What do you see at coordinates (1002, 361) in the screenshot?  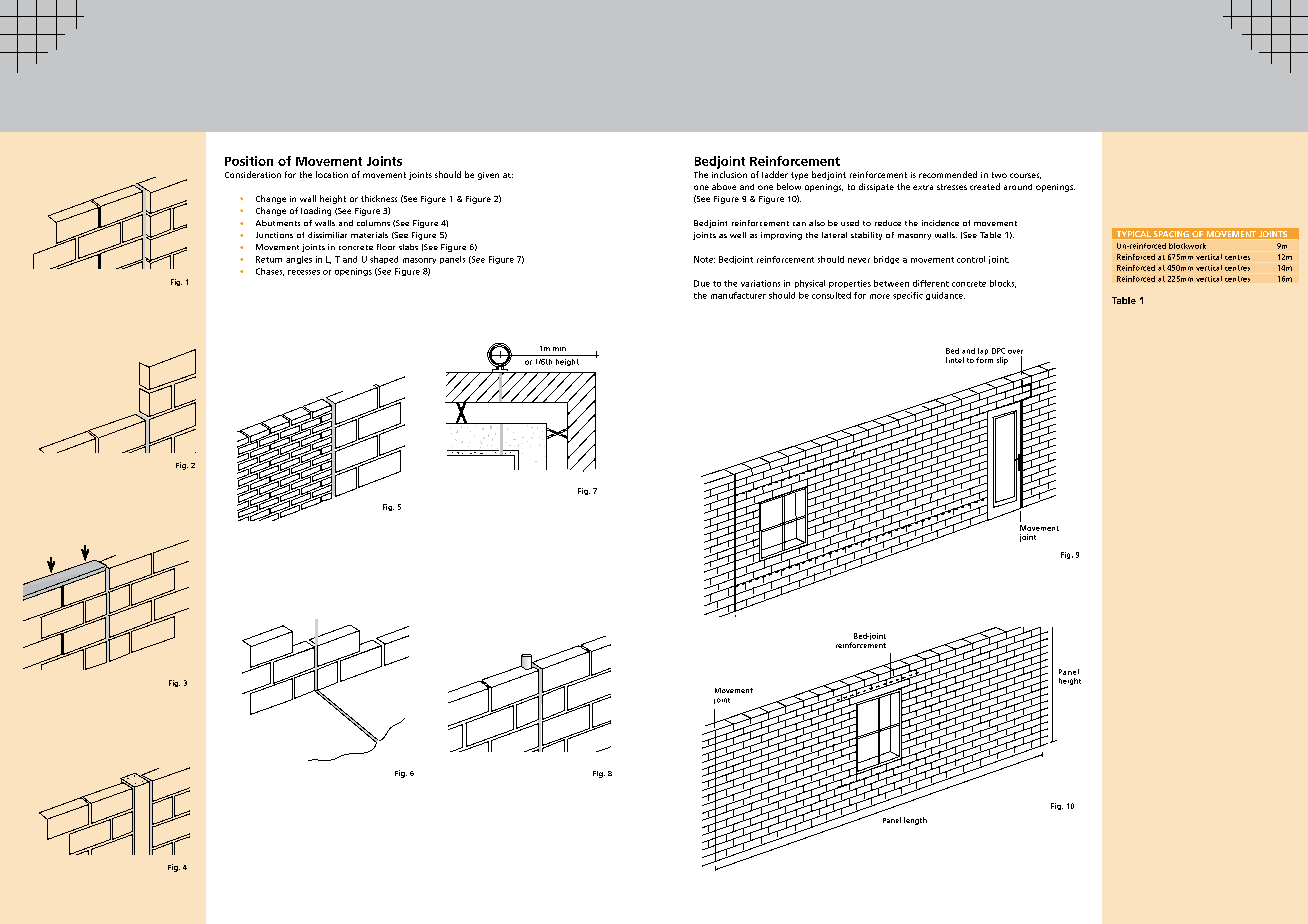 I see `slip` at bounding box center [1002, 361].
